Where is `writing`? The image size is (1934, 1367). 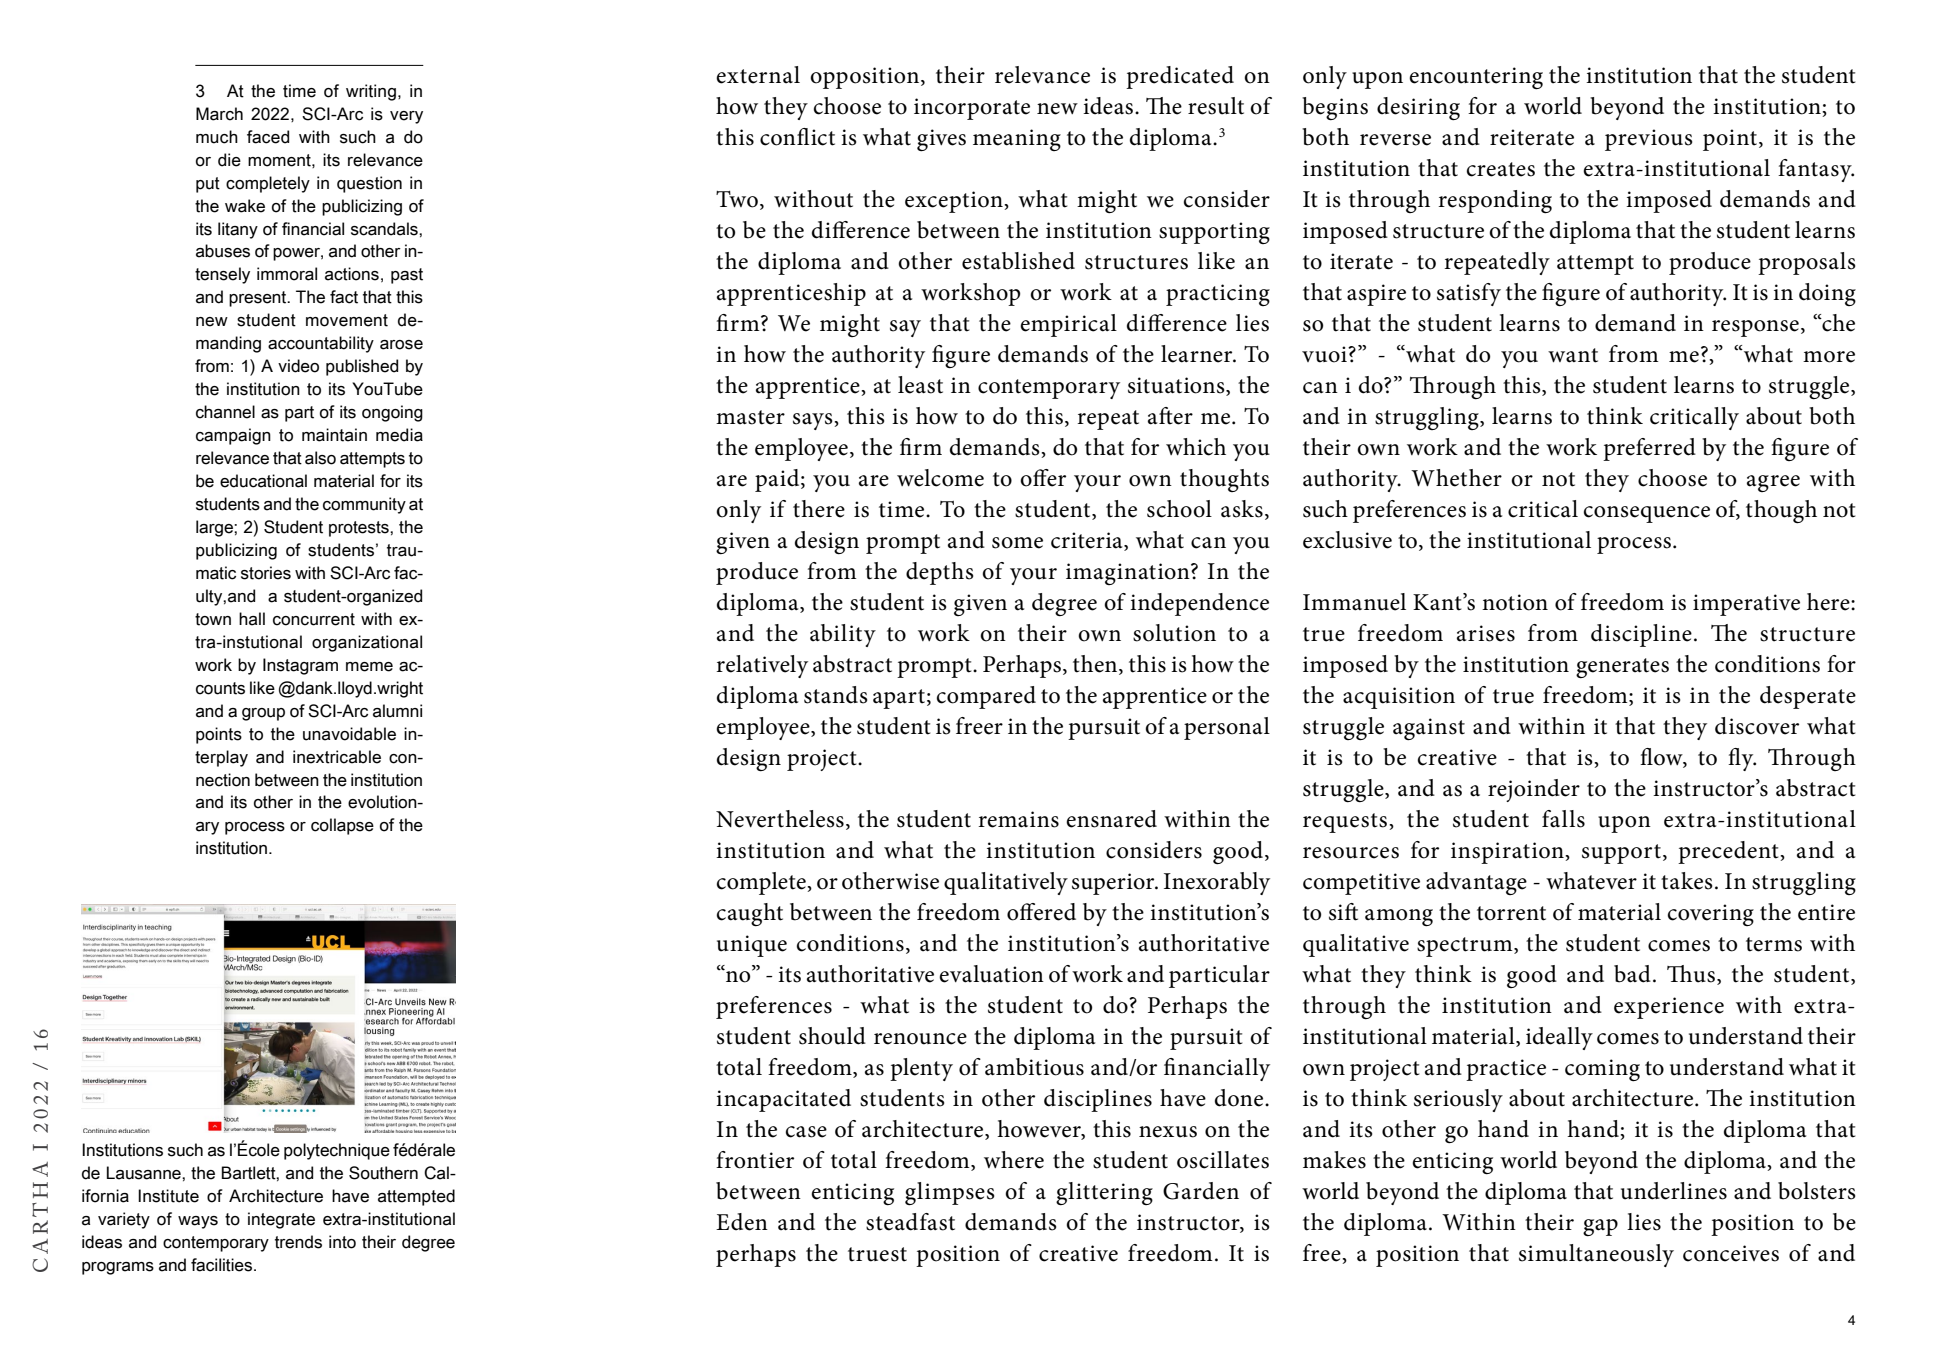
writing is located at coordinates (371, 92).
